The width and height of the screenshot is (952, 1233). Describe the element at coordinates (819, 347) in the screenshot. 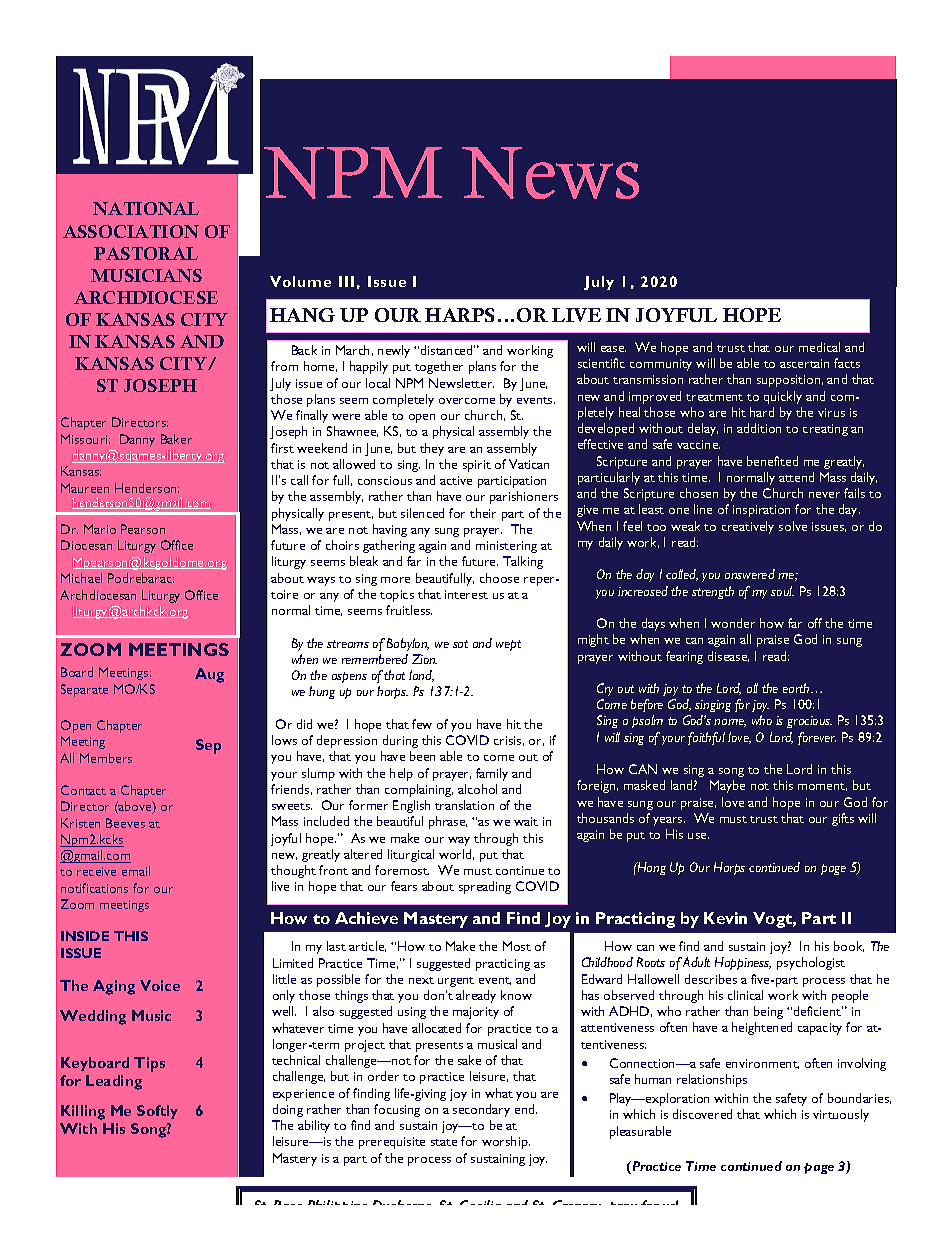

I see `medical` at that location.
